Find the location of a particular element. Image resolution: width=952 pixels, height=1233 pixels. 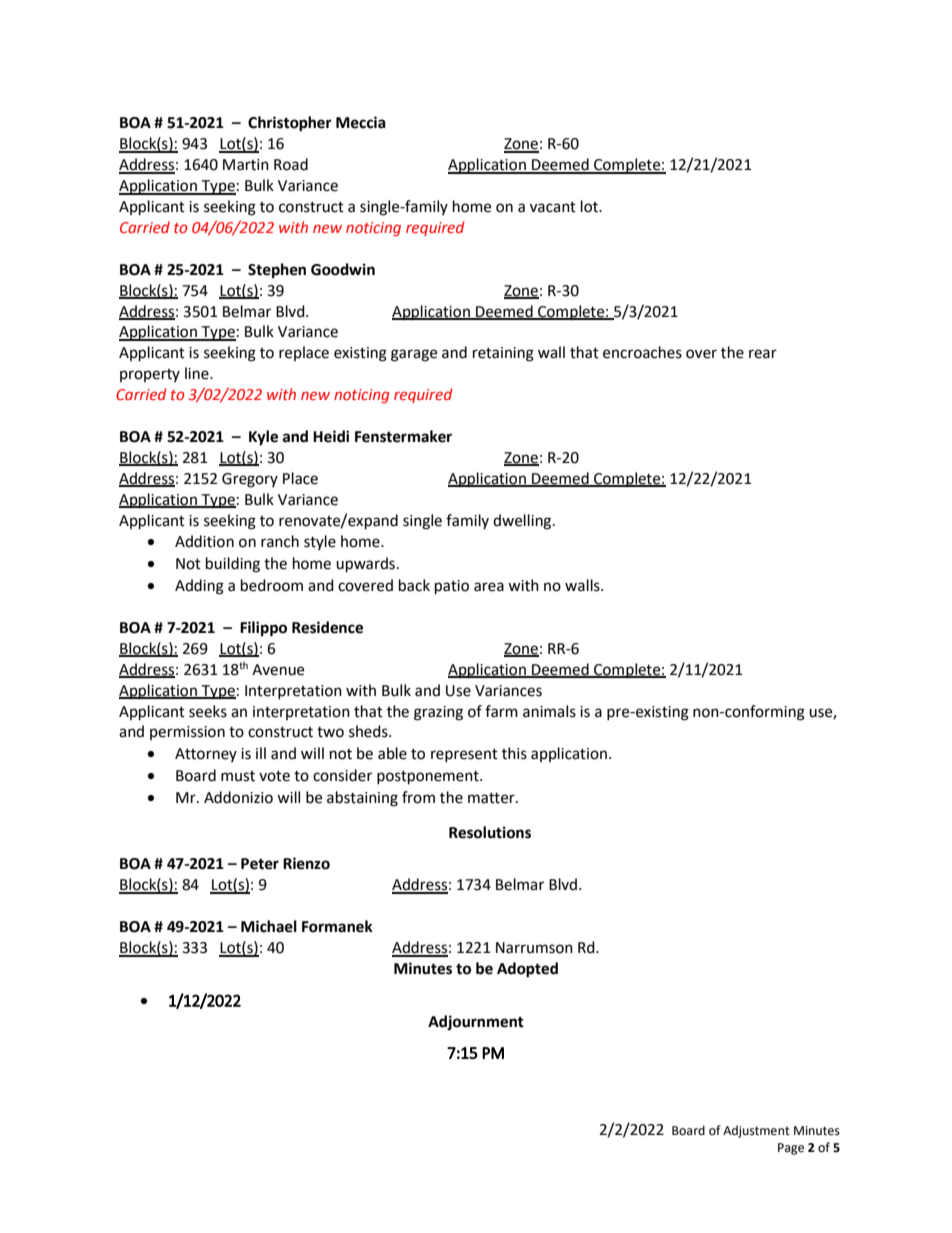

encroaches is located at coordinates (642, 352).
